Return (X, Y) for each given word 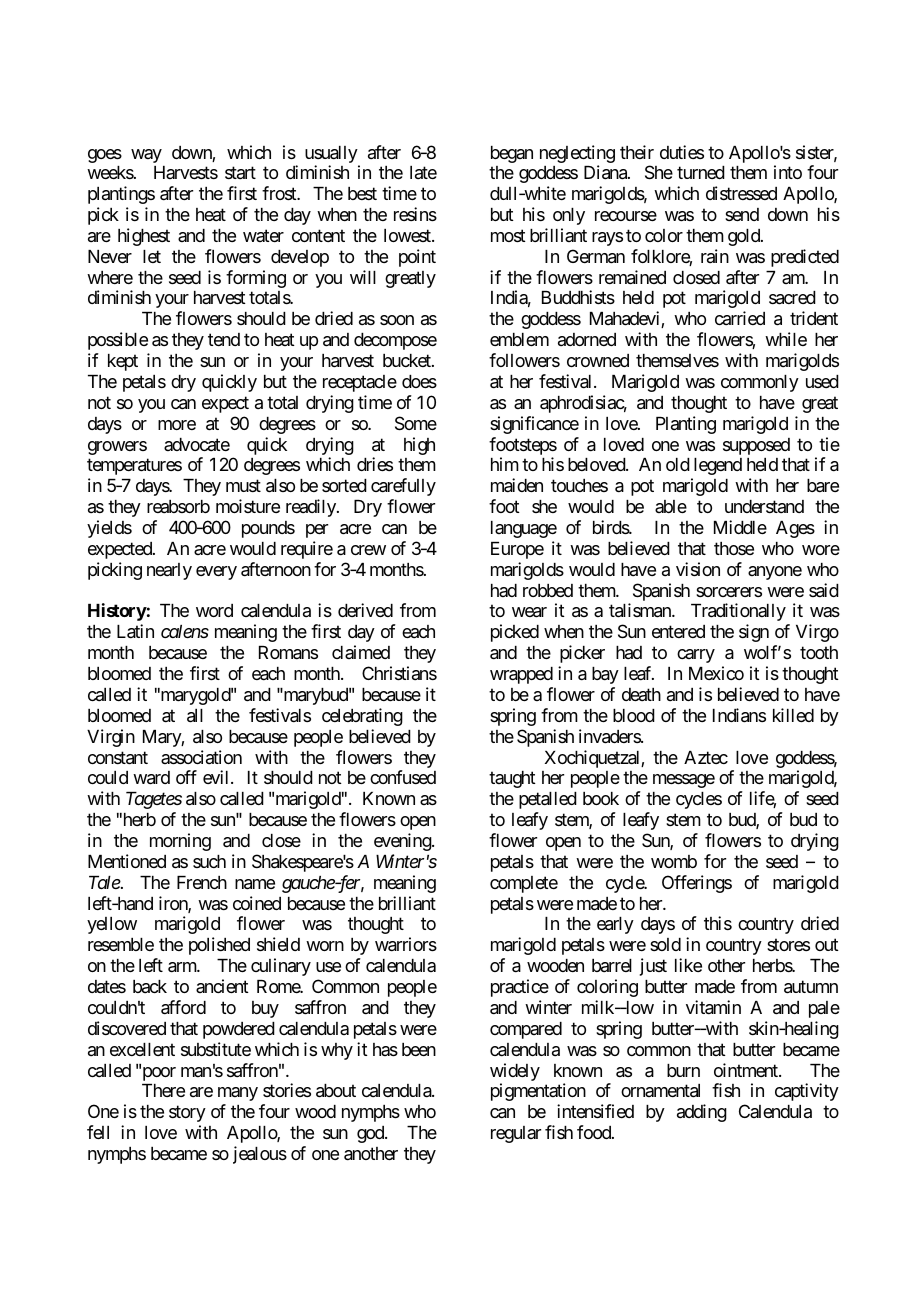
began (512, 154)
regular (516, 1134)
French (202, 882)
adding (702, 1113)
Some (416, 423)
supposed (756, 446)
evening (403, 842)
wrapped (521, 675)
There (163, 1090)
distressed (741, 193)
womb (674, 861)
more (177, 425)
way (146, 156)
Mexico (716, 673)
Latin (135, 631)
